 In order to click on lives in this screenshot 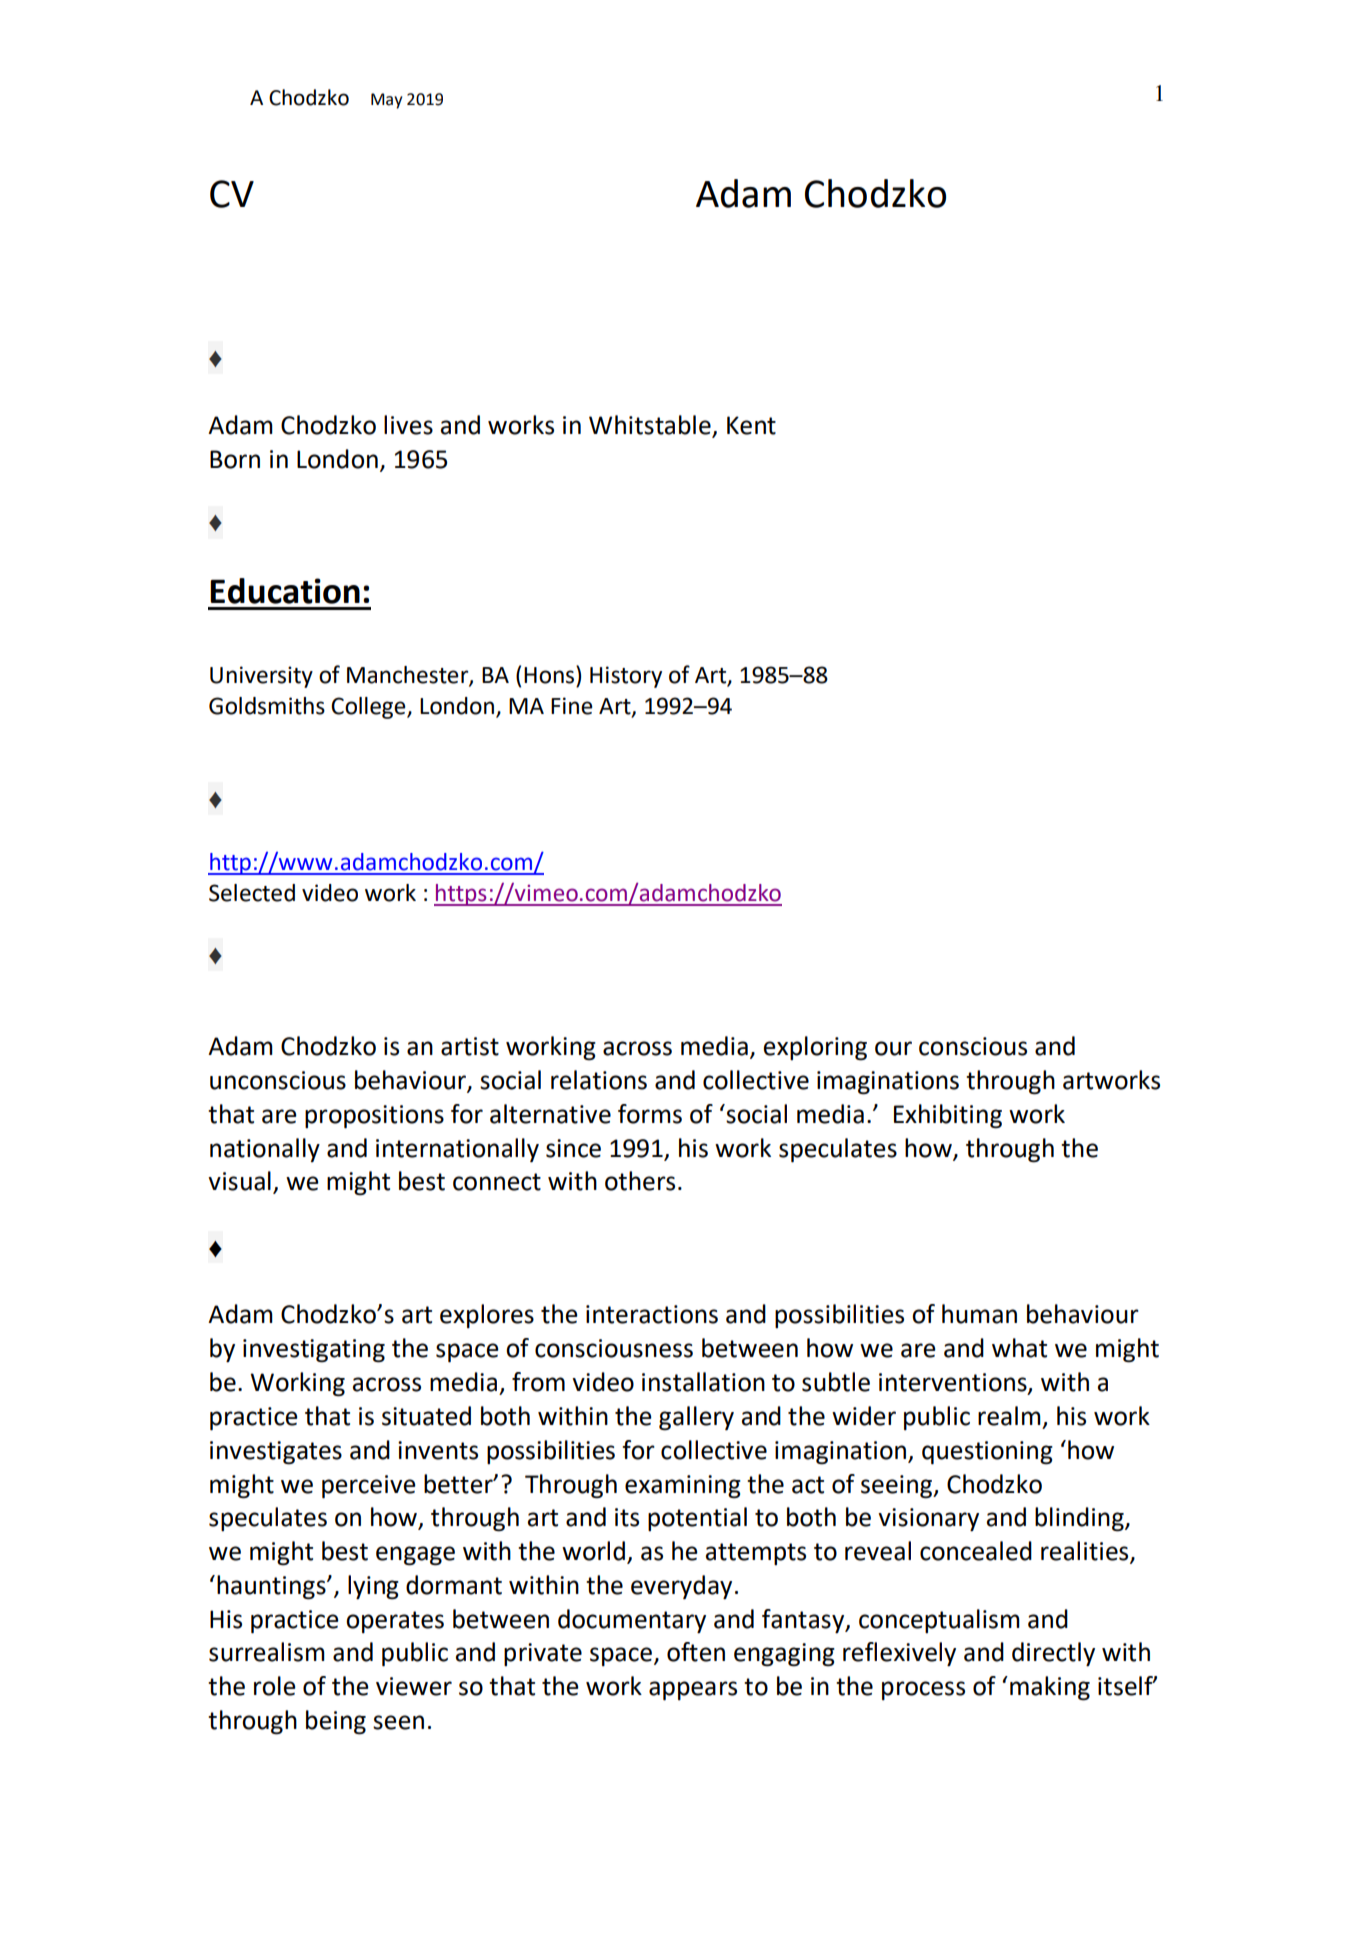, I will do `click(408, 425)`.
